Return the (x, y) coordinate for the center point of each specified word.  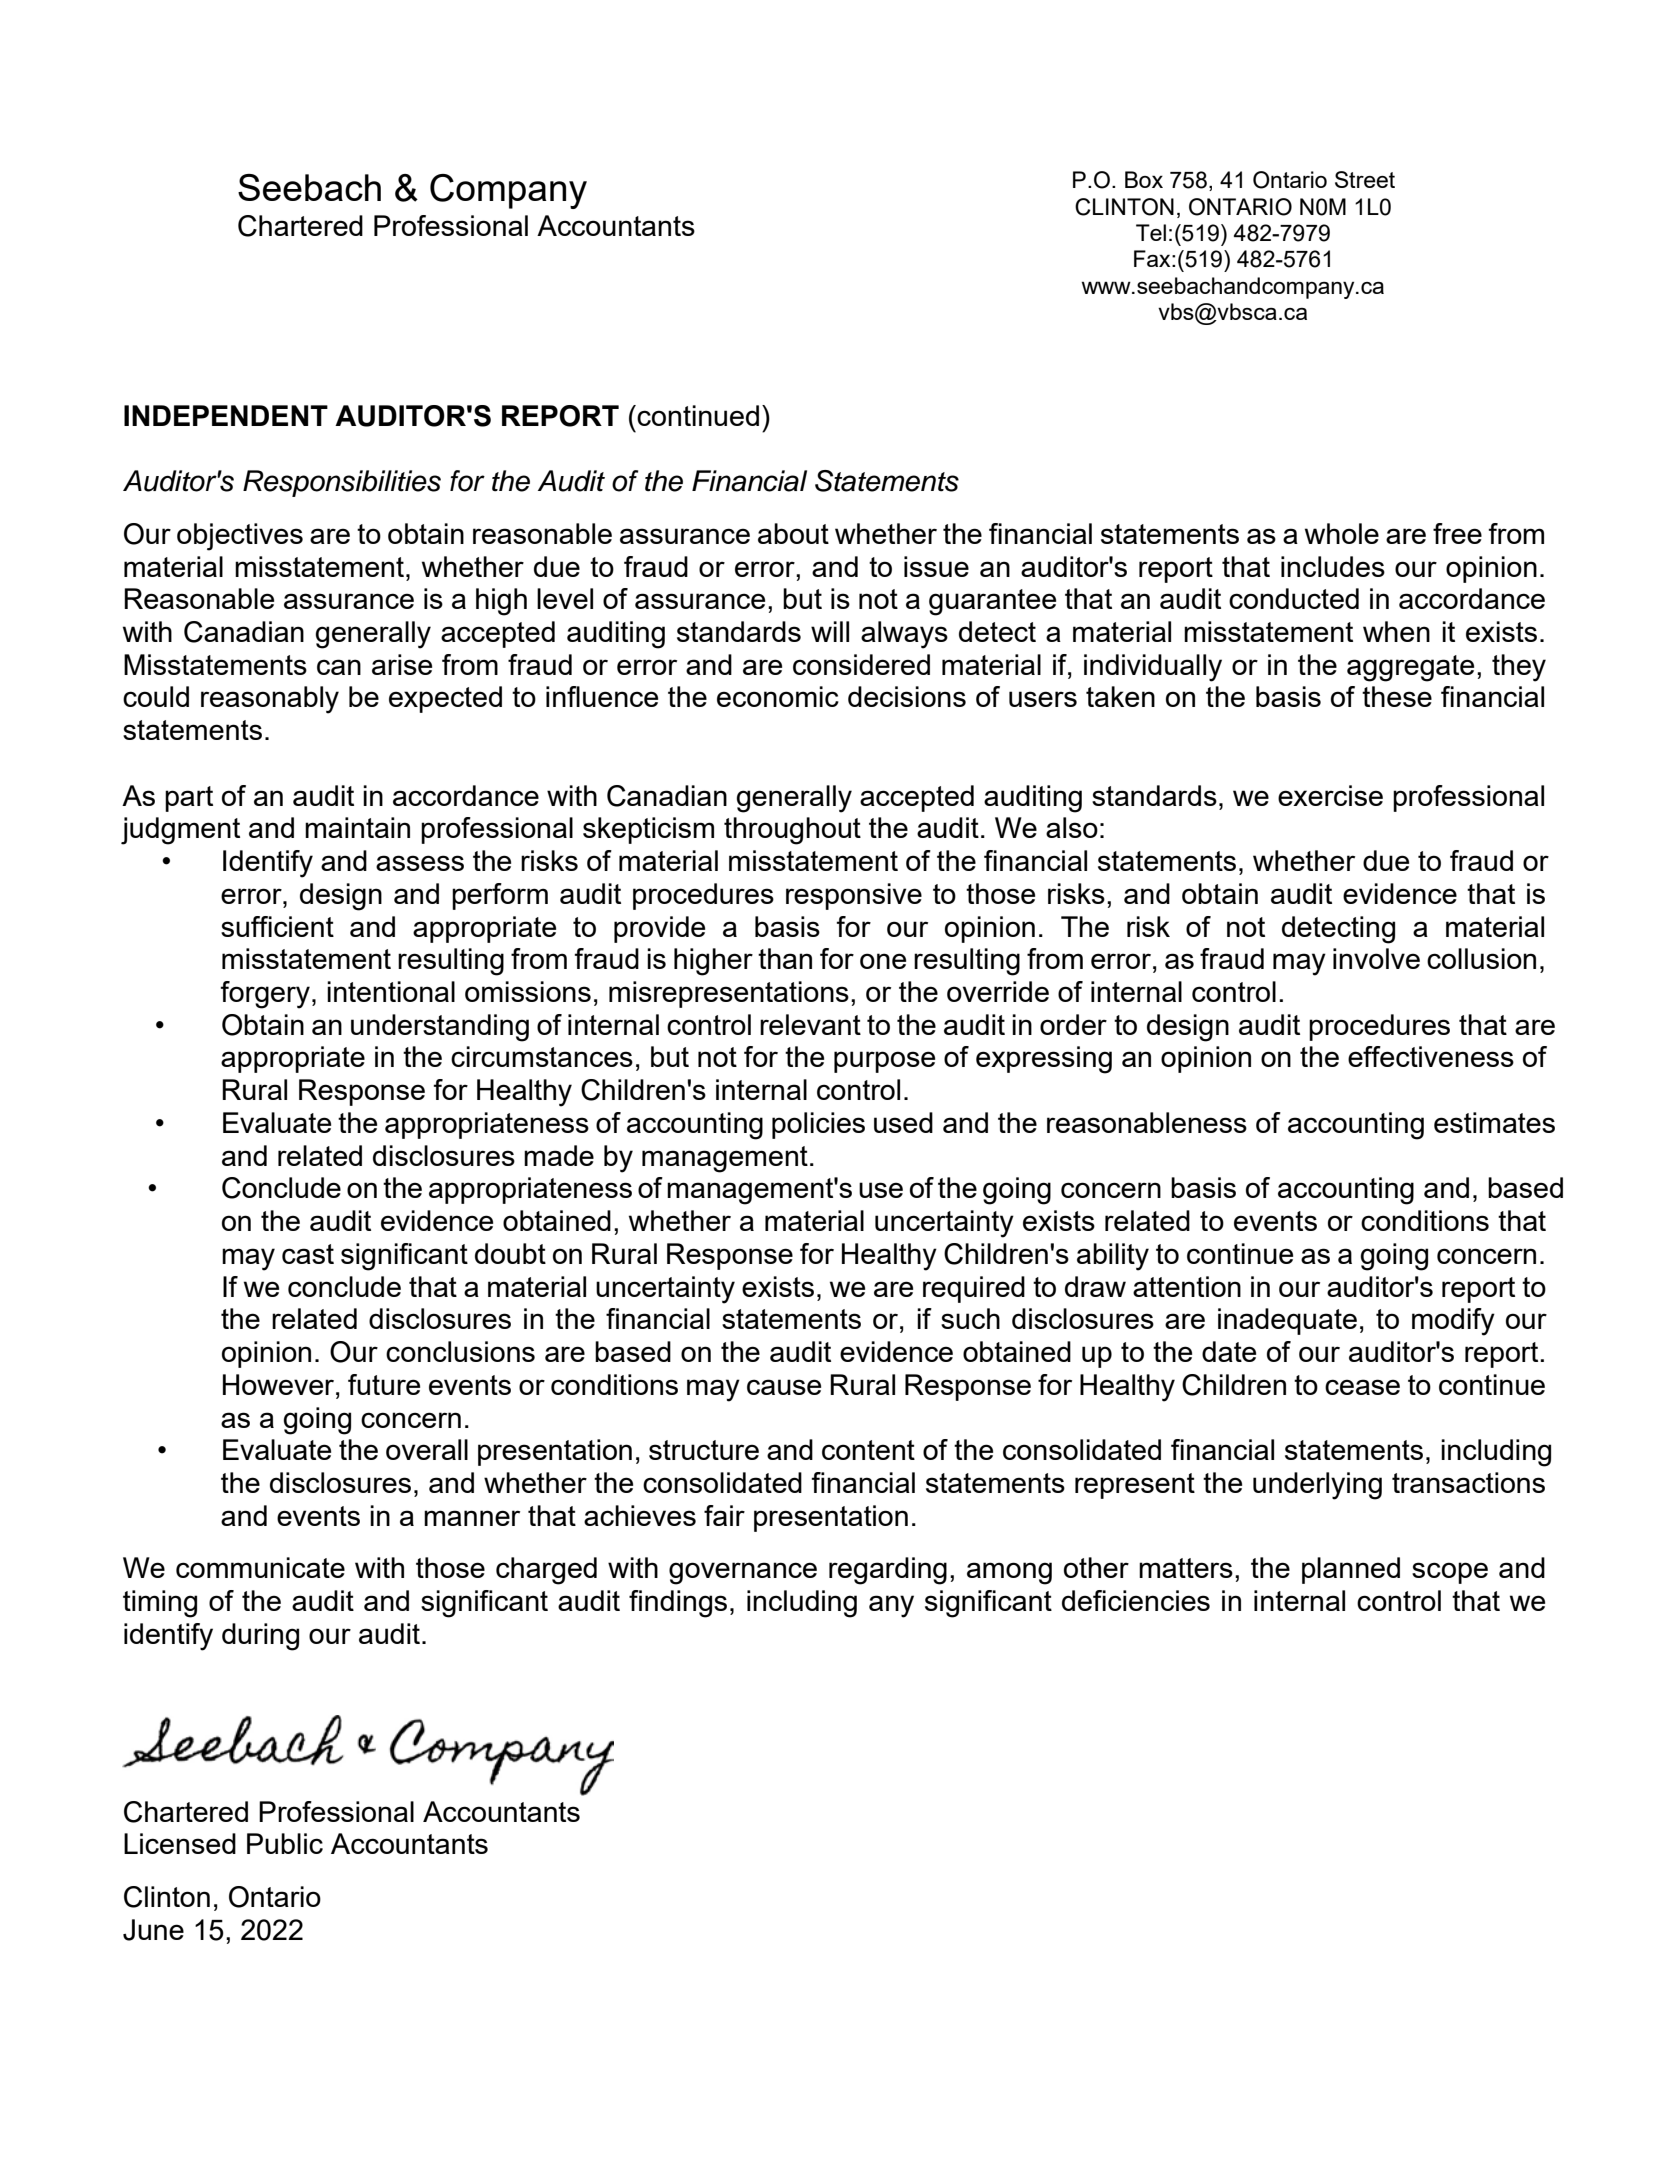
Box (1144, 179)
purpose (884, 1062)
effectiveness (1431, 1056)
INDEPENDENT (226, 415)
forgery (265, 995)
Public (285, 1843)
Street (1365, 179)
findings (678, 1604)
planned (1351, 1570)
